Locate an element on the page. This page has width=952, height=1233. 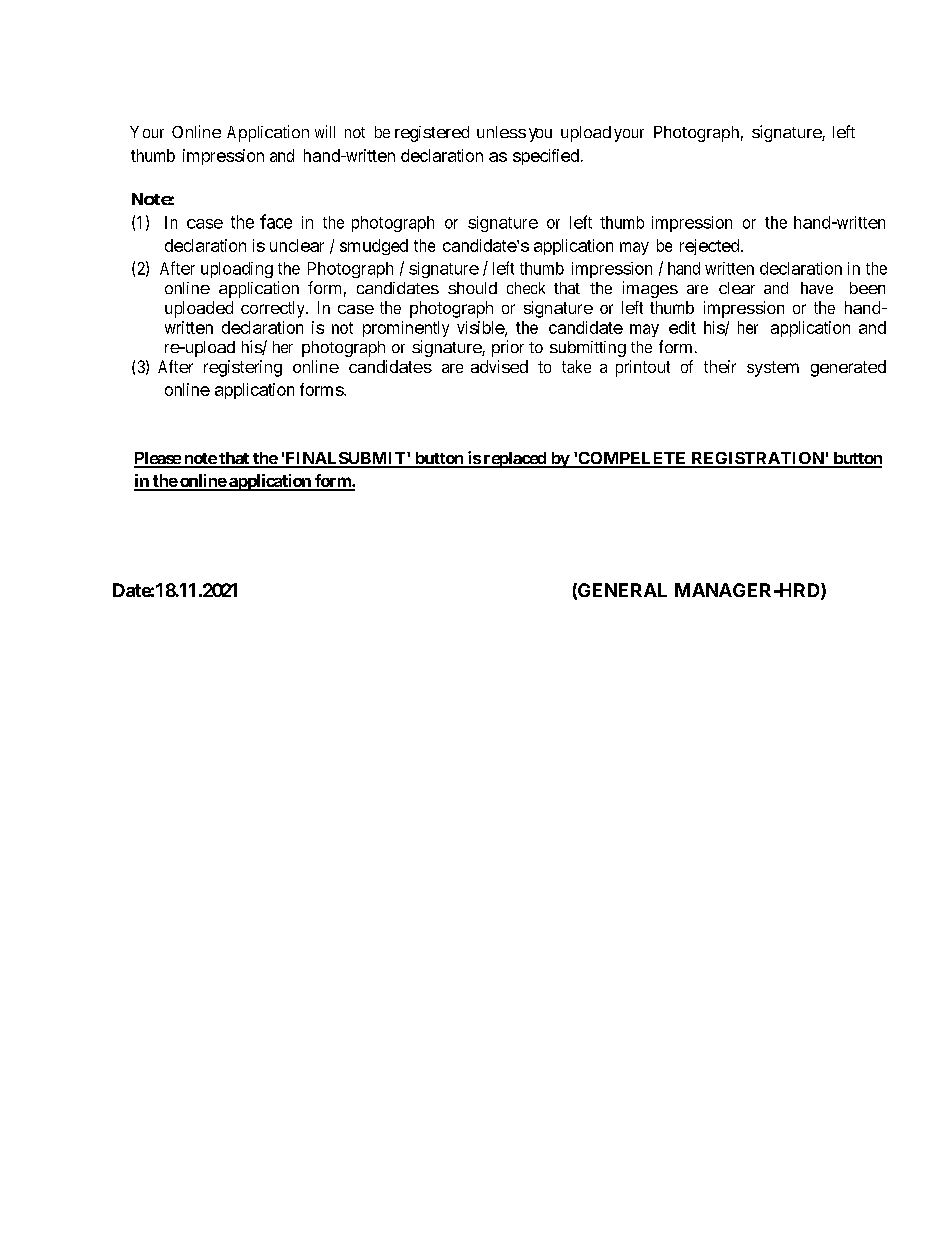
unless is located at coordinates (501, 132).
